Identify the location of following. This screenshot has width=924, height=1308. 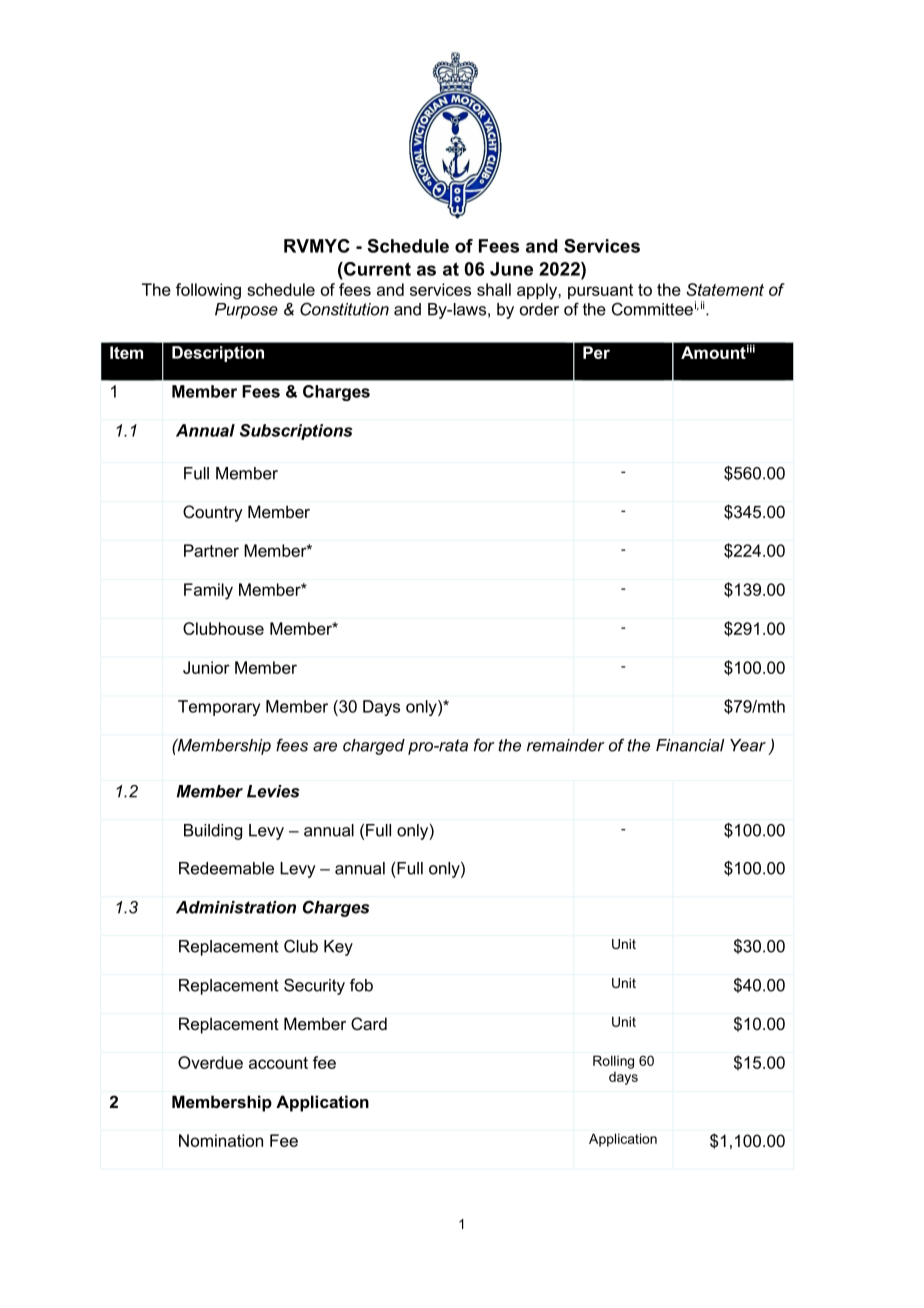
(208, 291).
